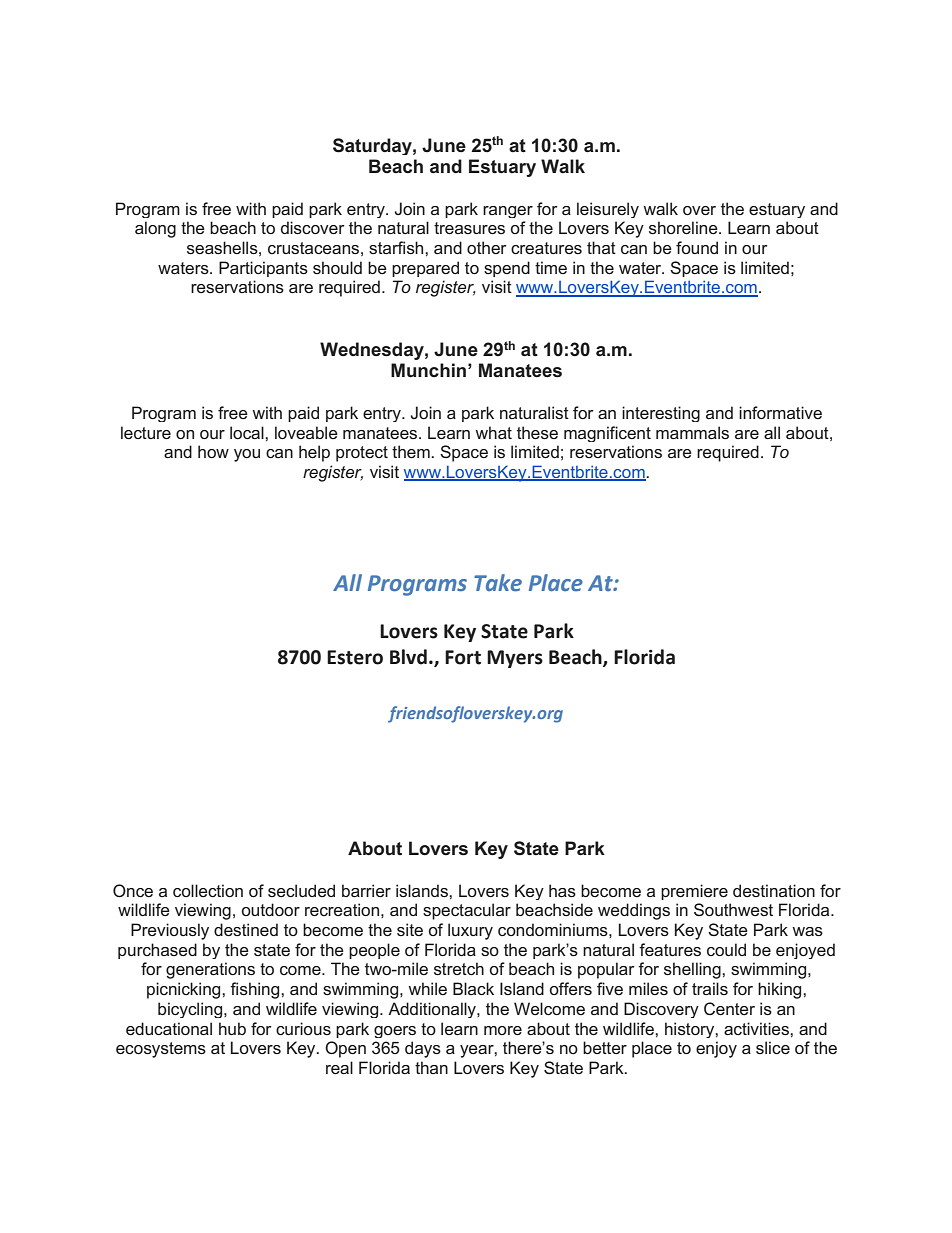 This screenshot has width=952, height=1233. Describe the element at coordinates (408, 657) in the screenshot. I see `Blvd` at that location.
